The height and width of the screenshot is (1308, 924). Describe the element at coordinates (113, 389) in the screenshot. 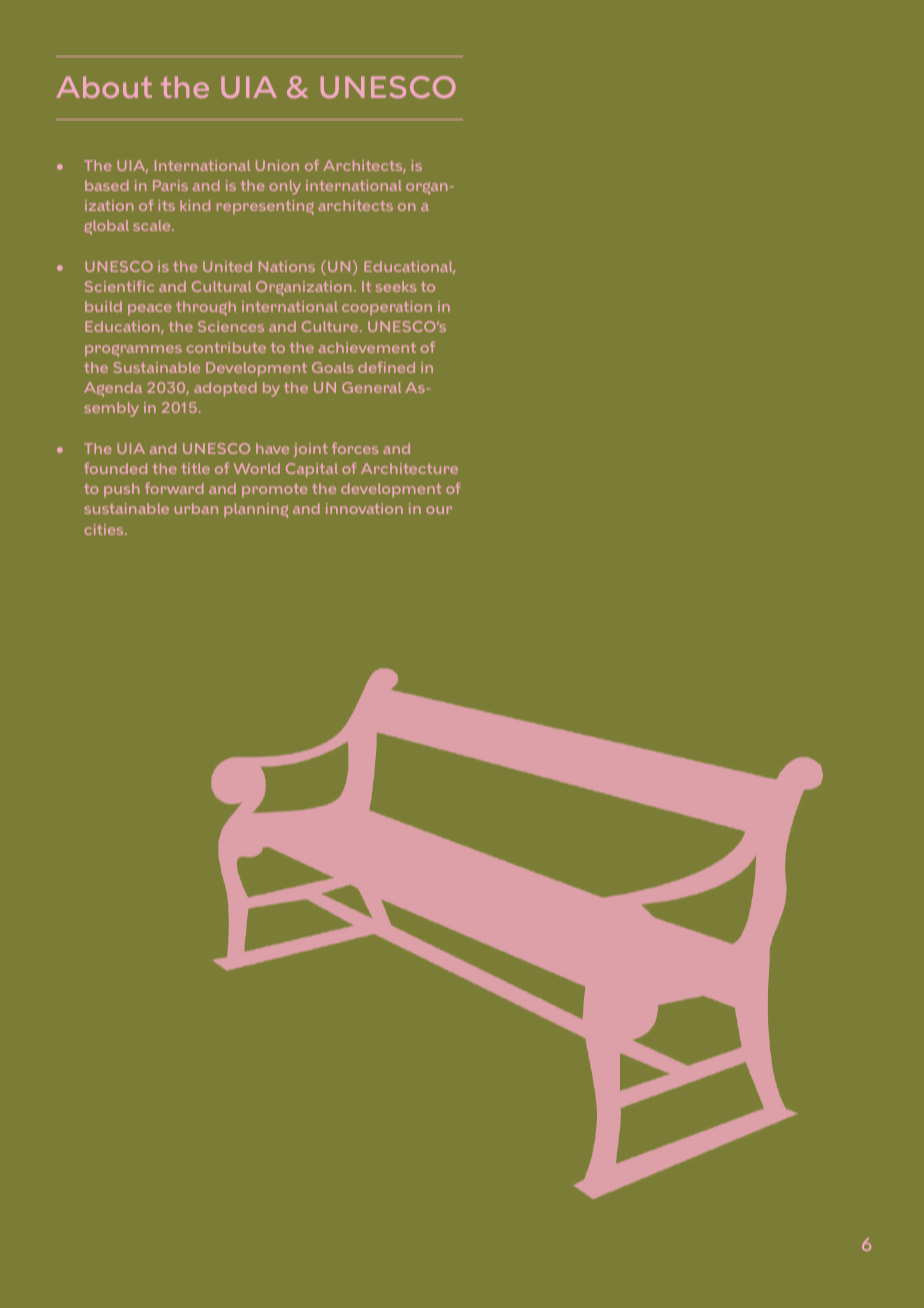

I see `Agenda` at that location.
